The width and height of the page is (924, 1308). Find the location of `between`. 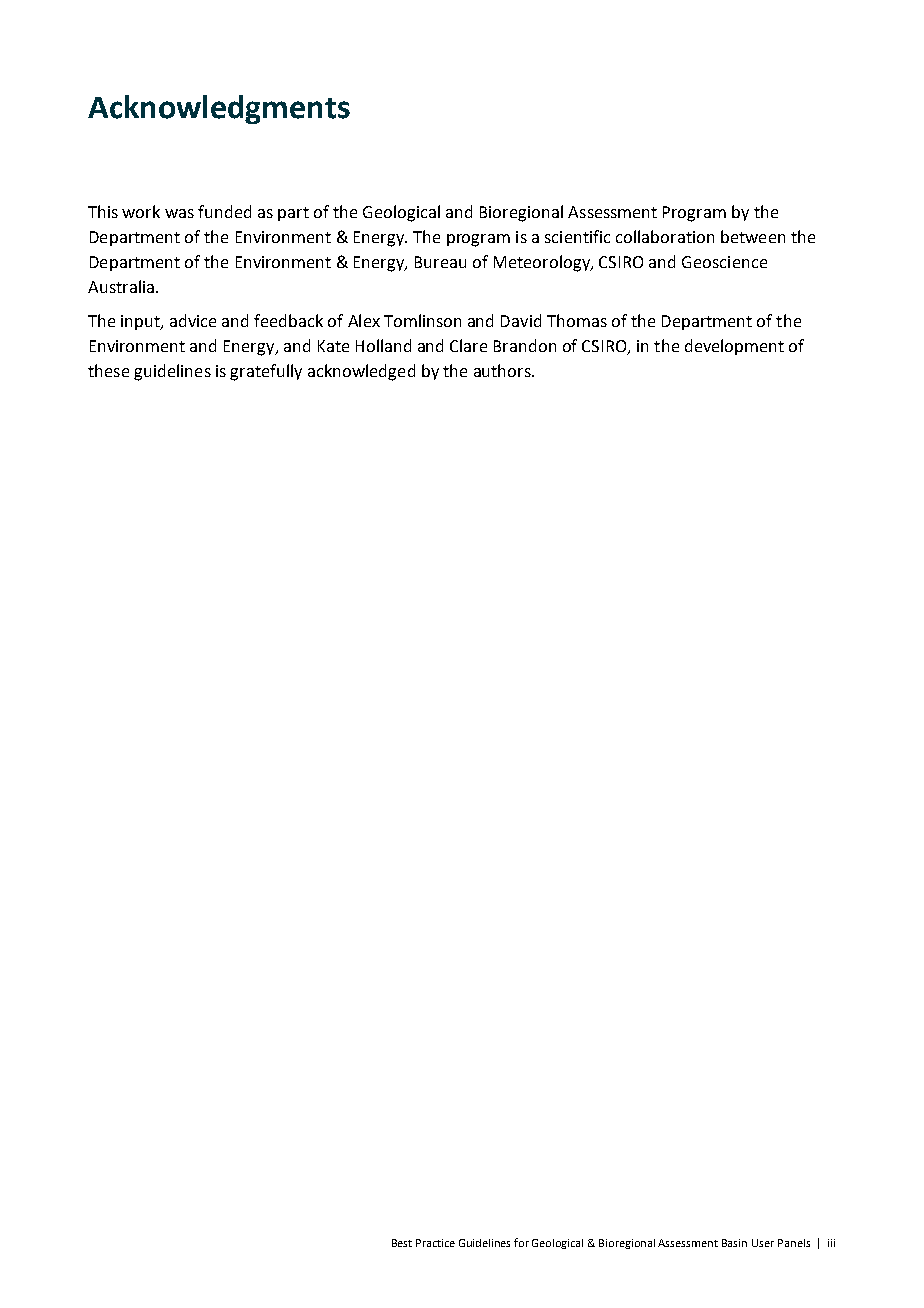

between is located at coordinates (753, 236).
